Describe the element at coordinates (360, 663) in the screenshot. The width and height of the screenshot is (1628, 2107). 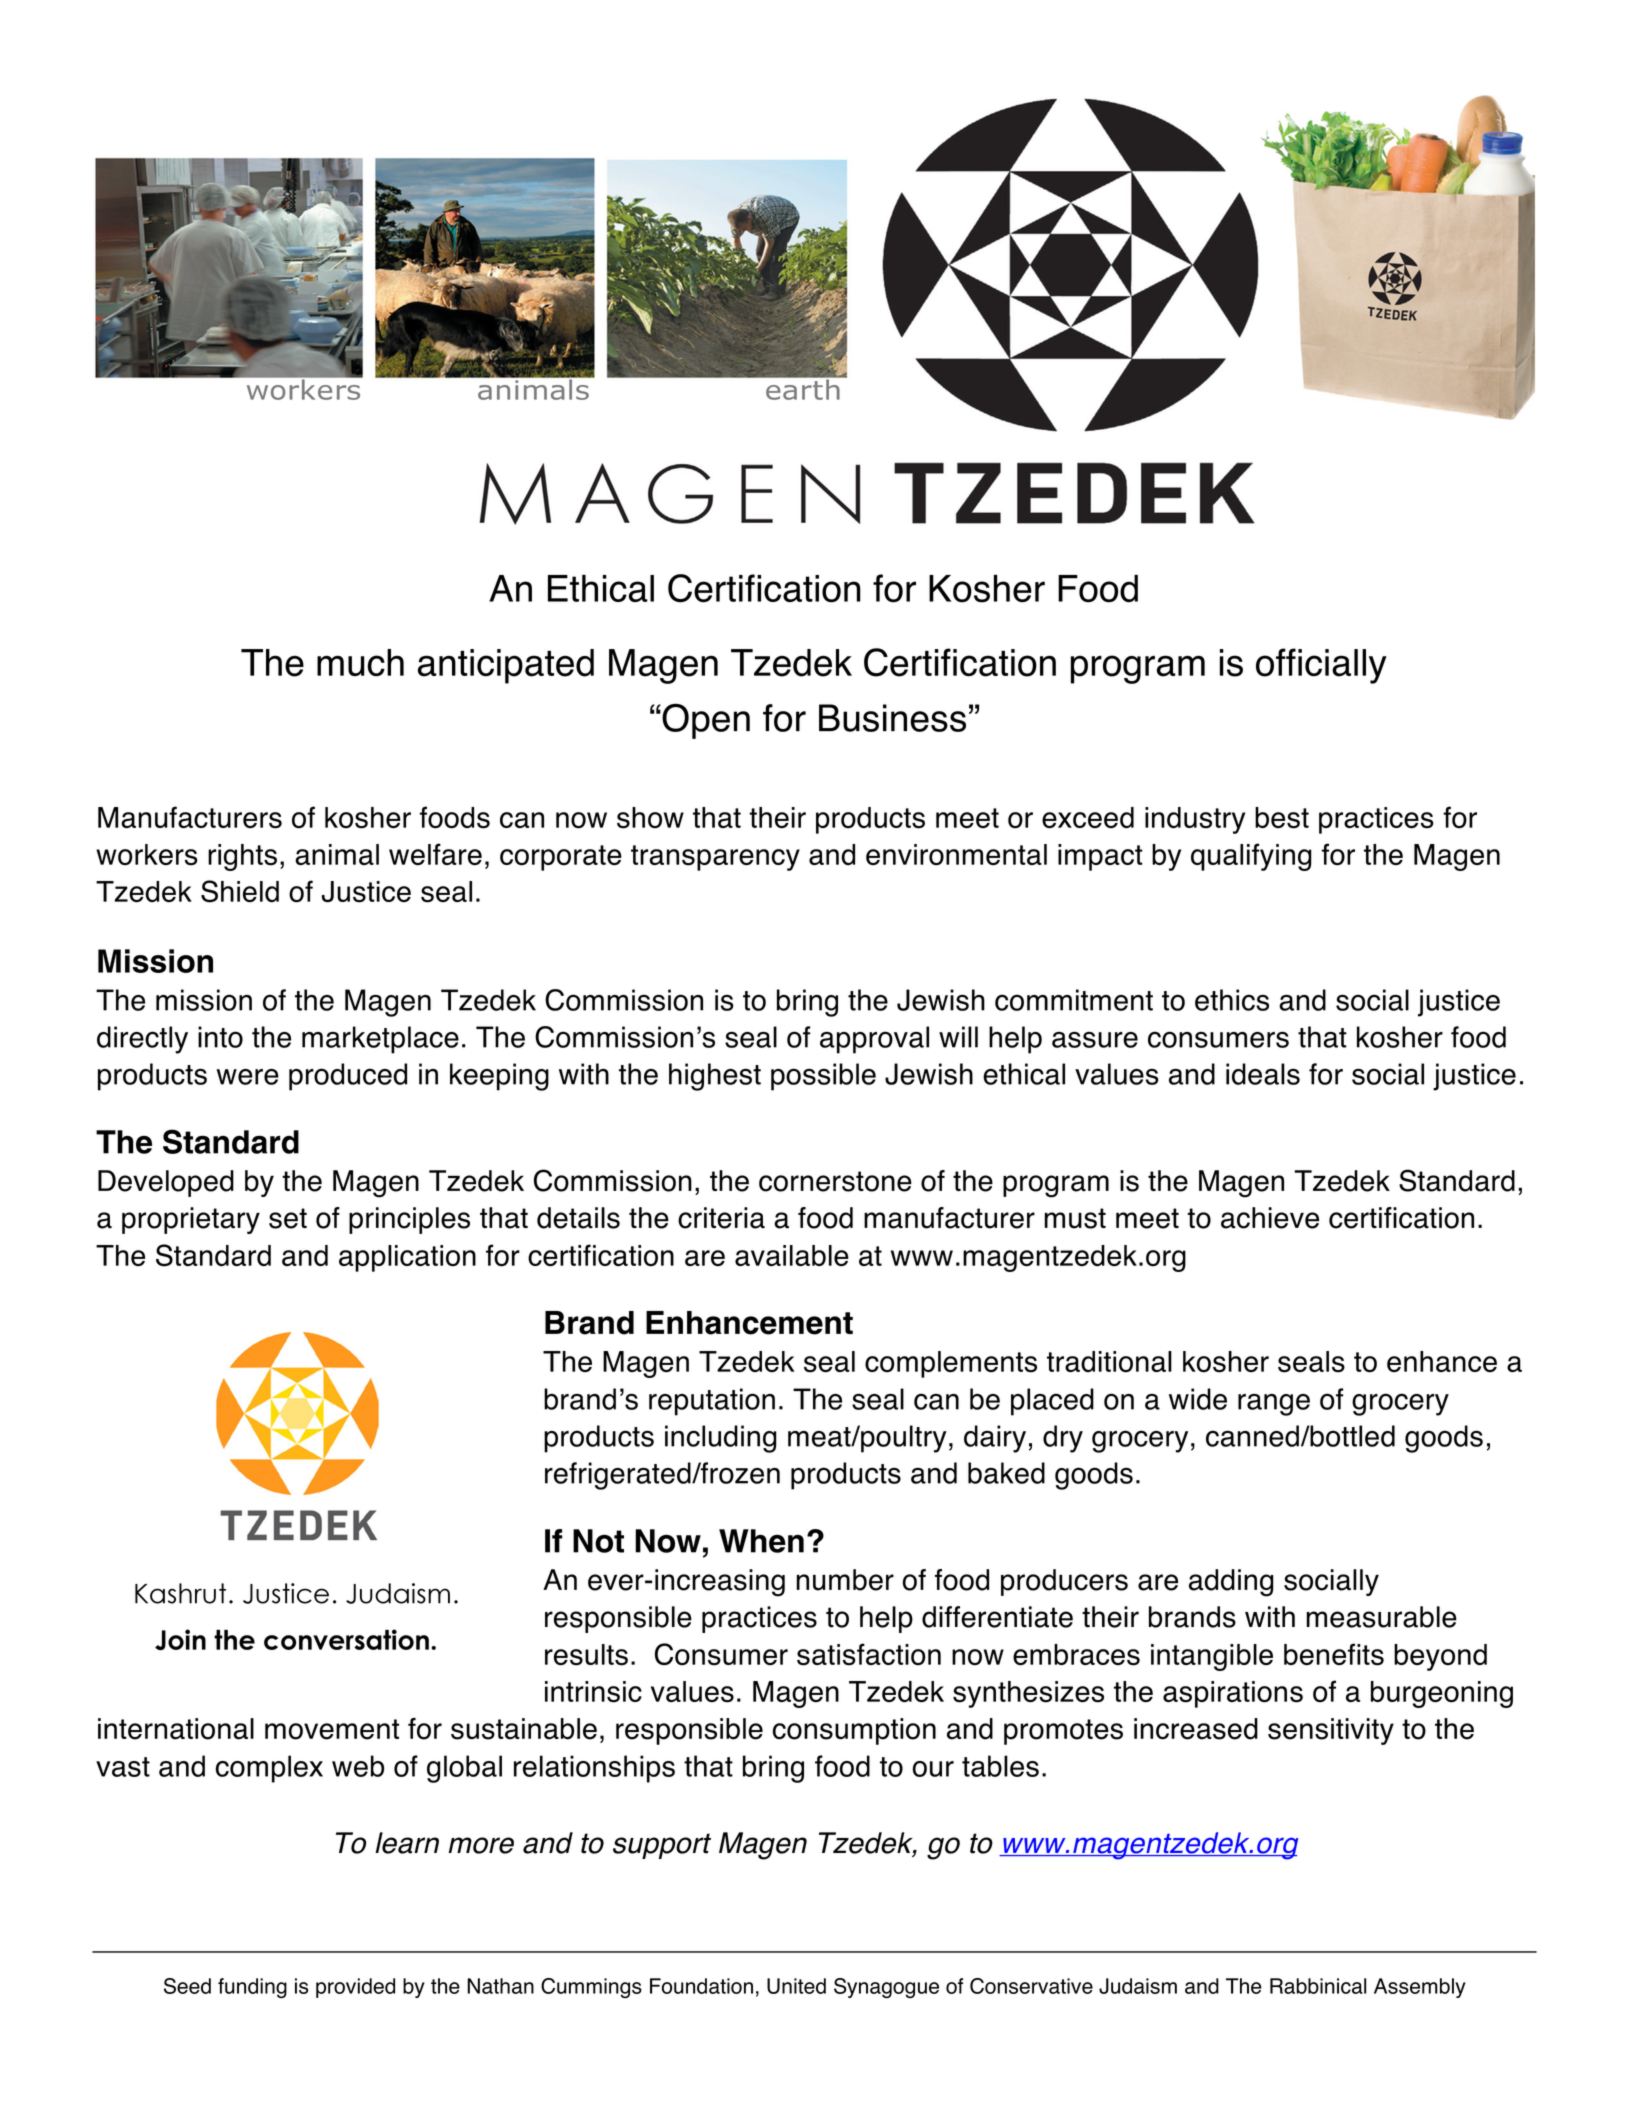
I see `much` at that location.
